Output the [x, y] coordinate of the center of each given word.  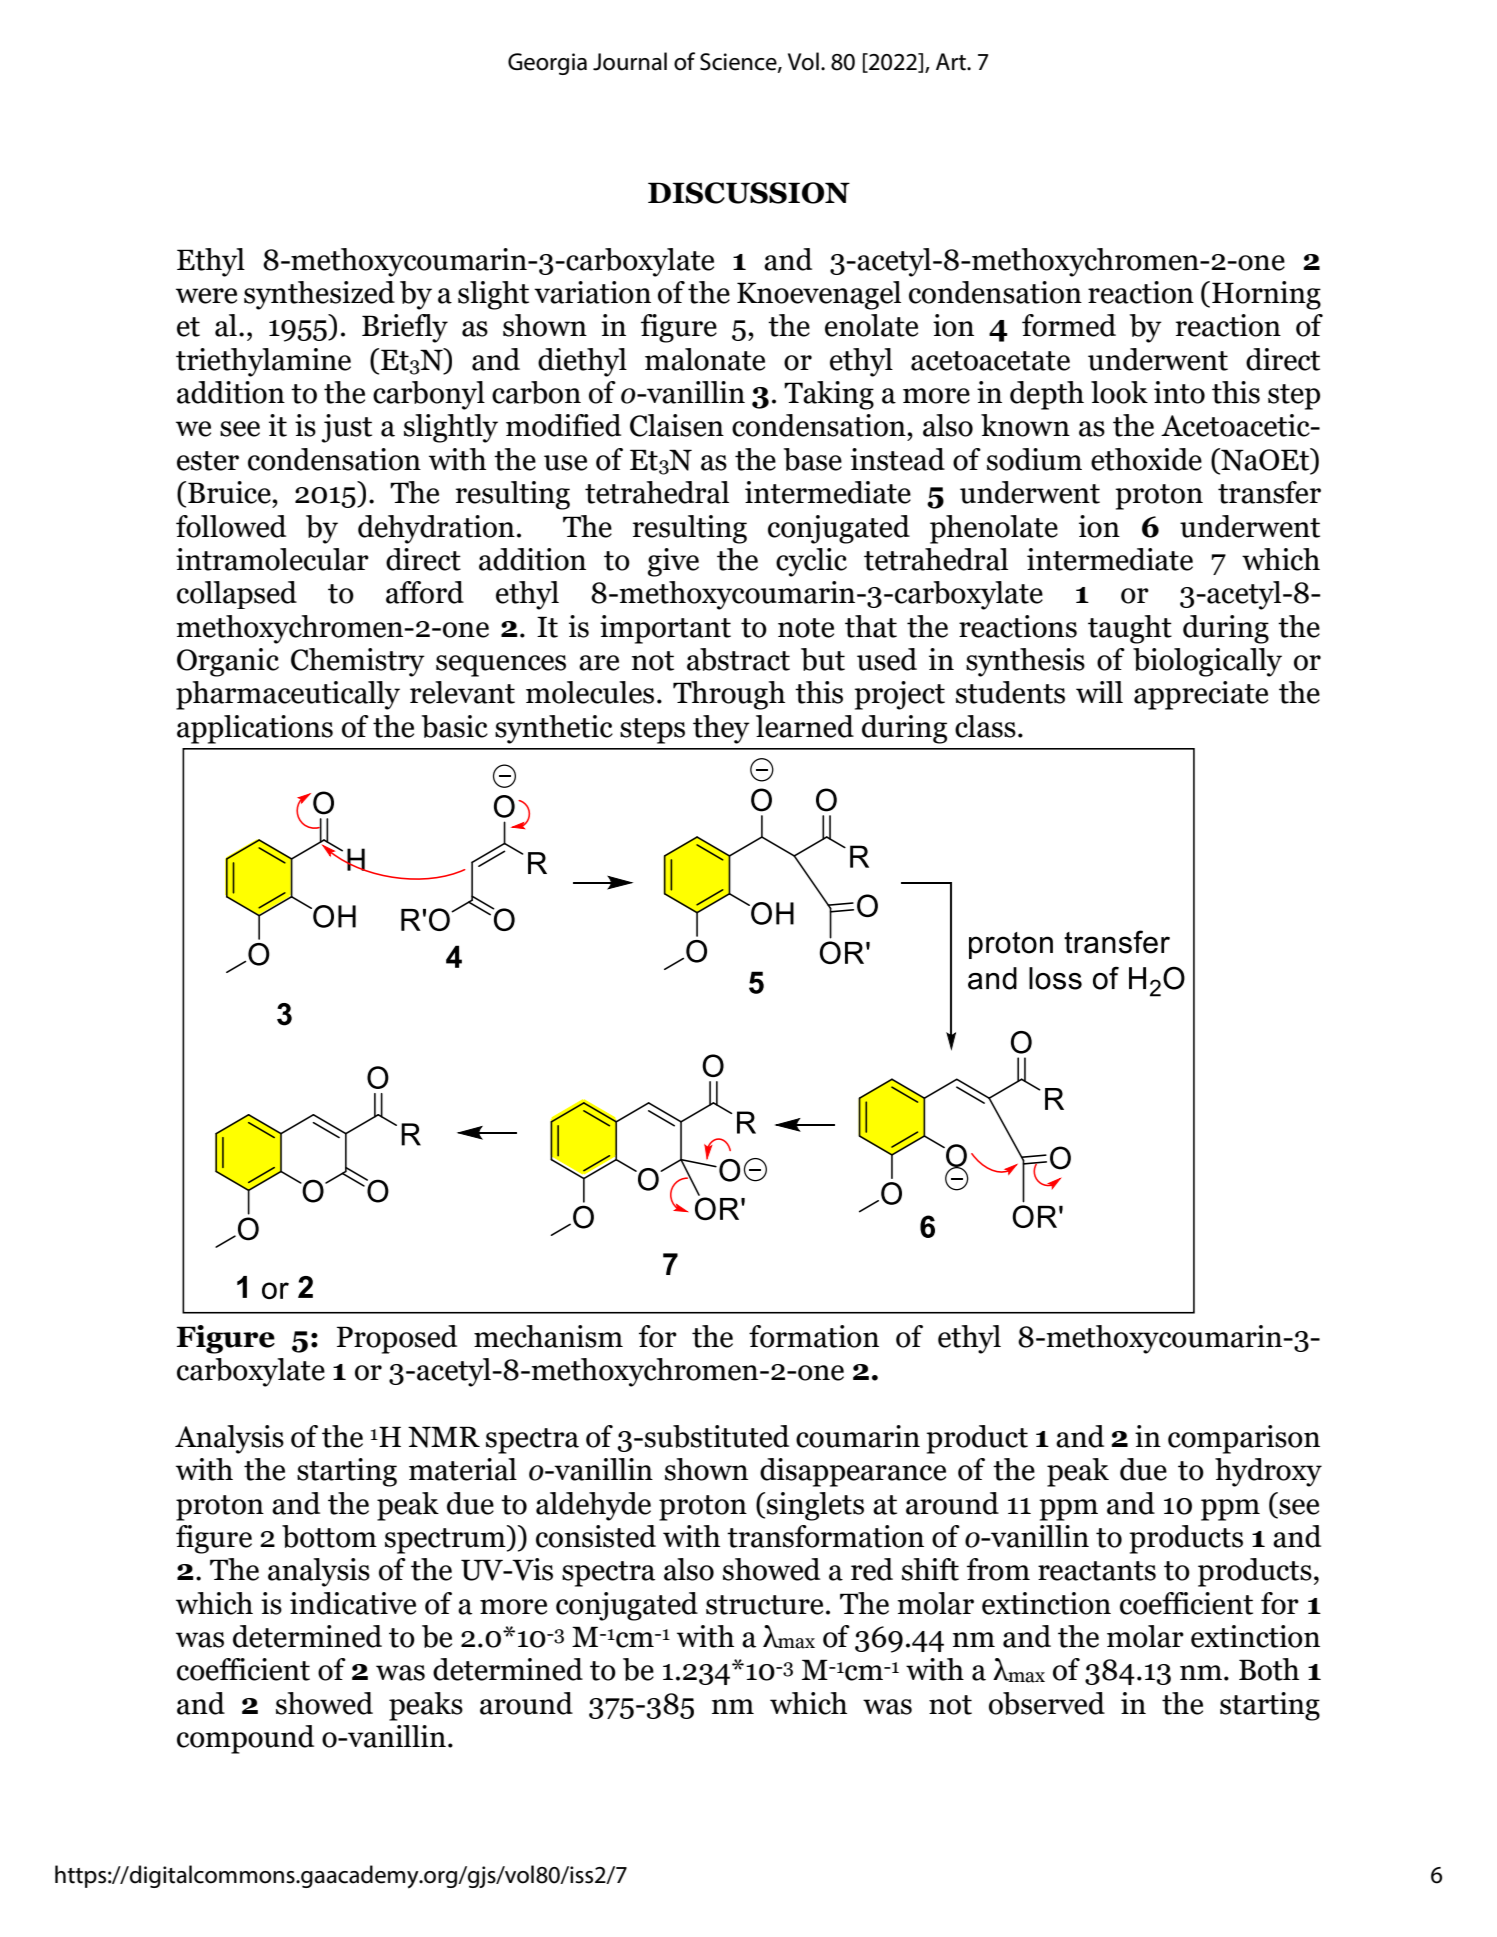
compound [245, 1739]
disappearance [853, 1472]
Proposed [397, 1339]
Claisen [677, 425]
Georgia [547, 64]
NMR [444, 1437]
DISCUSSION [749, 193]
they [721, 729]
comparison [1244, 1439]
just [346, 428]
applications [255, 729]
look [1119, 392]
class [985, 726]
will [1099, 692]
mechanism [548, 1336]
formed [1069, 325]
